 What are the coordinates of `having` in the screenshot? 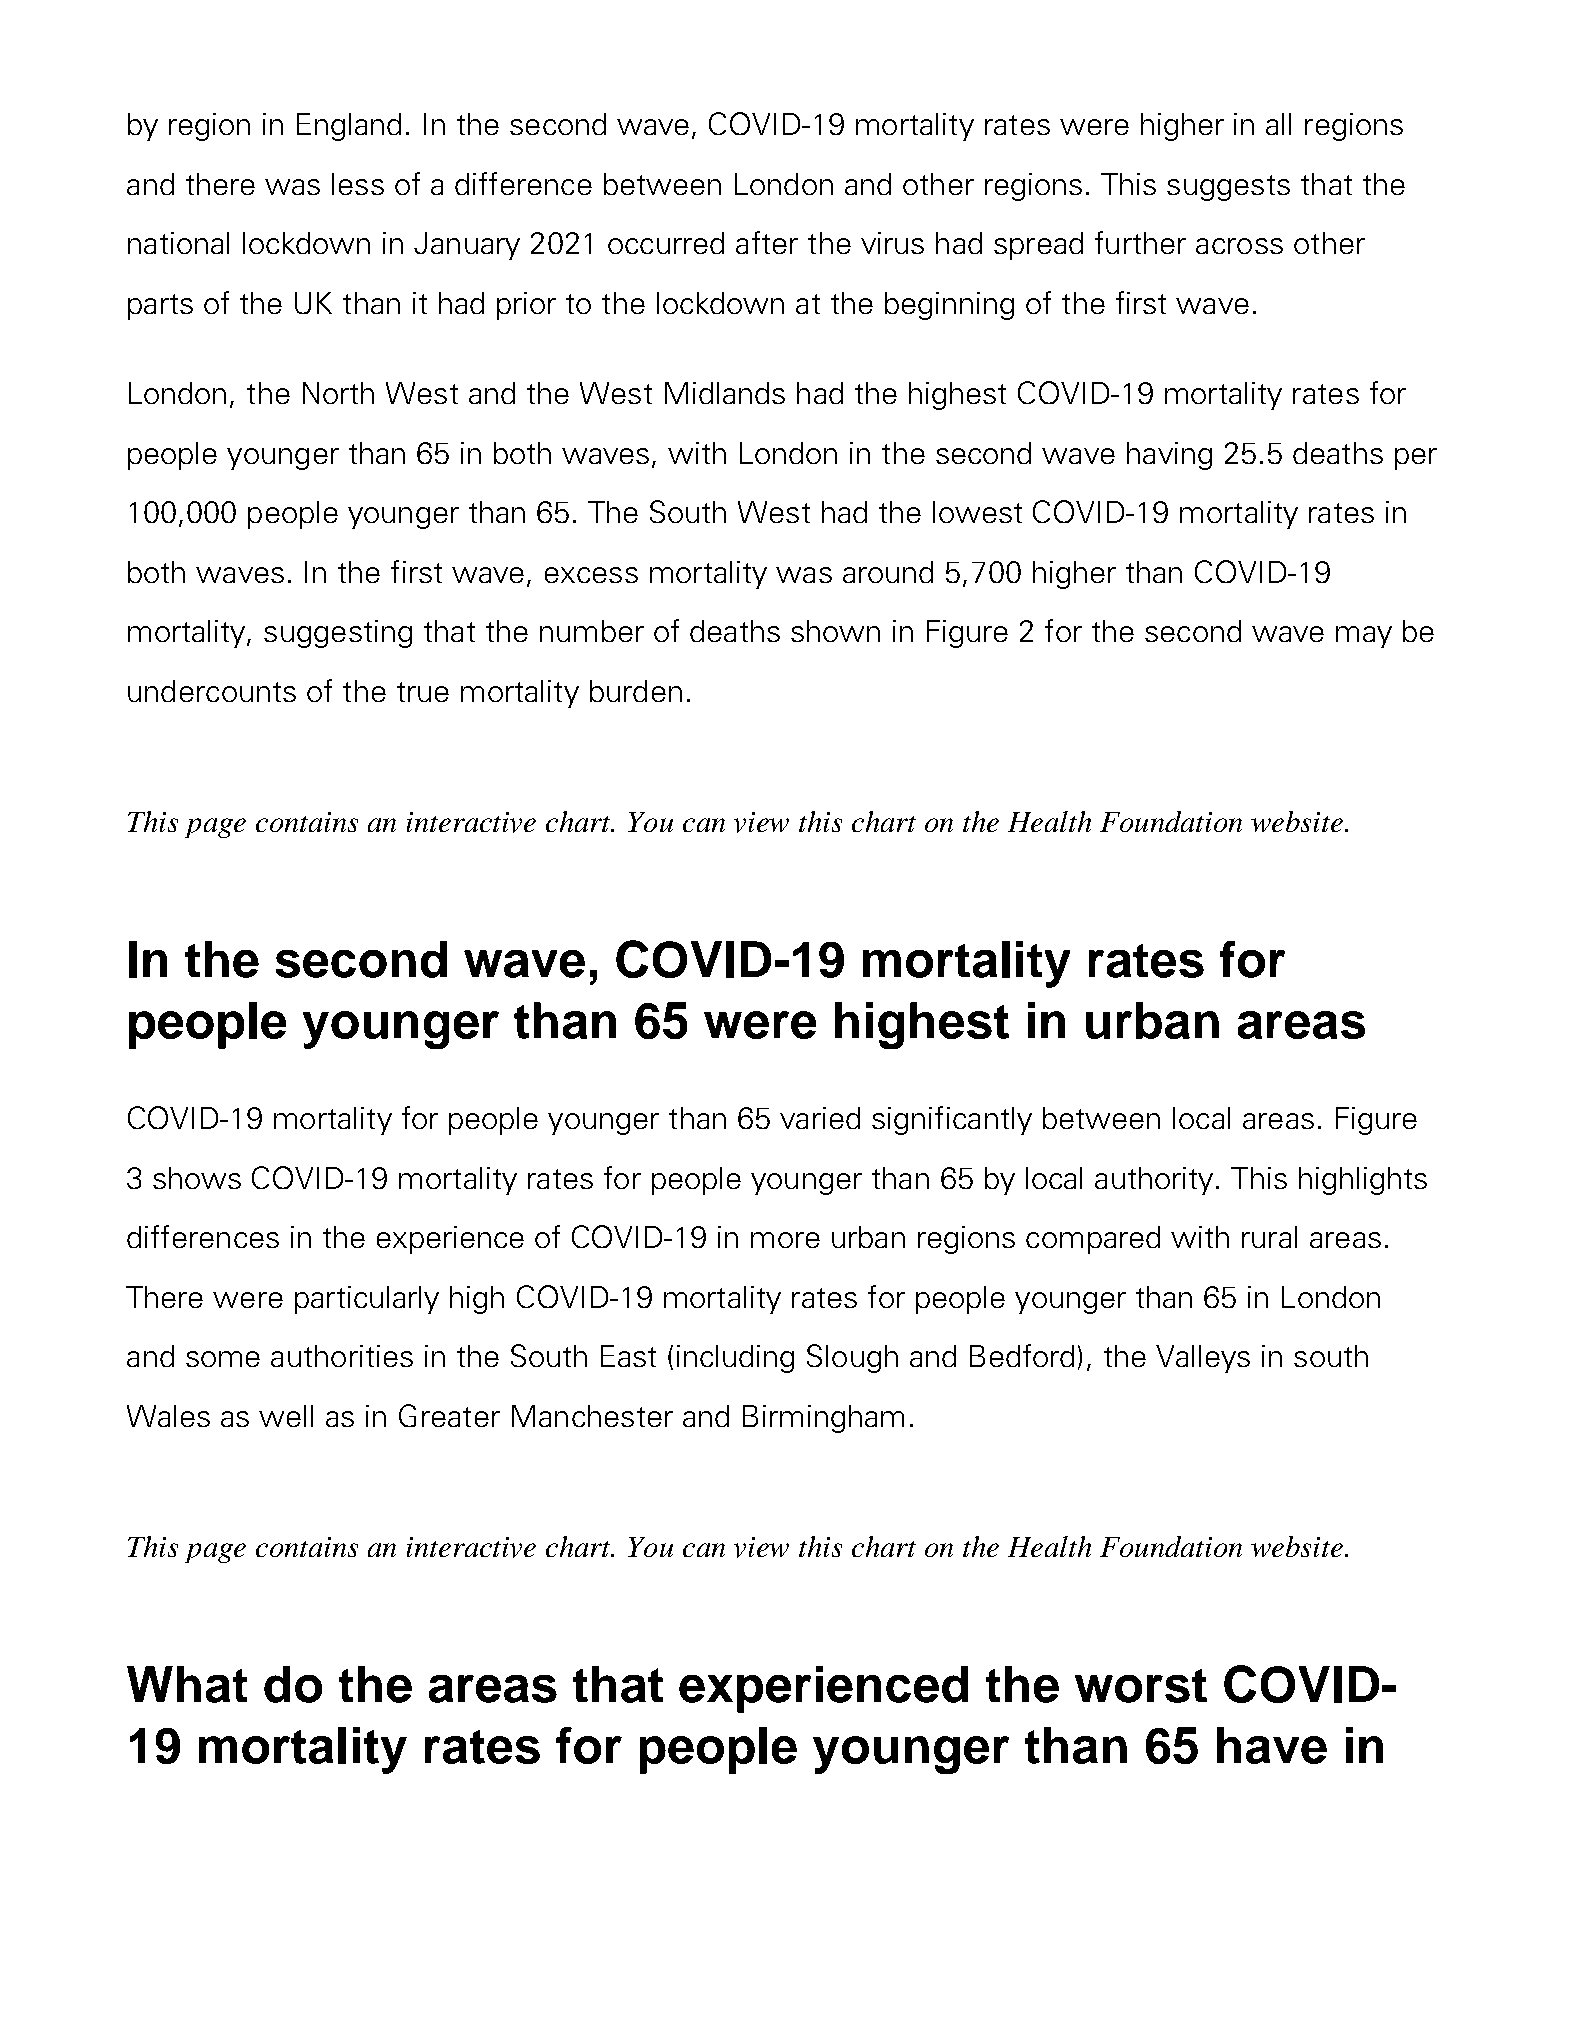 It's located at (1169, 456).
